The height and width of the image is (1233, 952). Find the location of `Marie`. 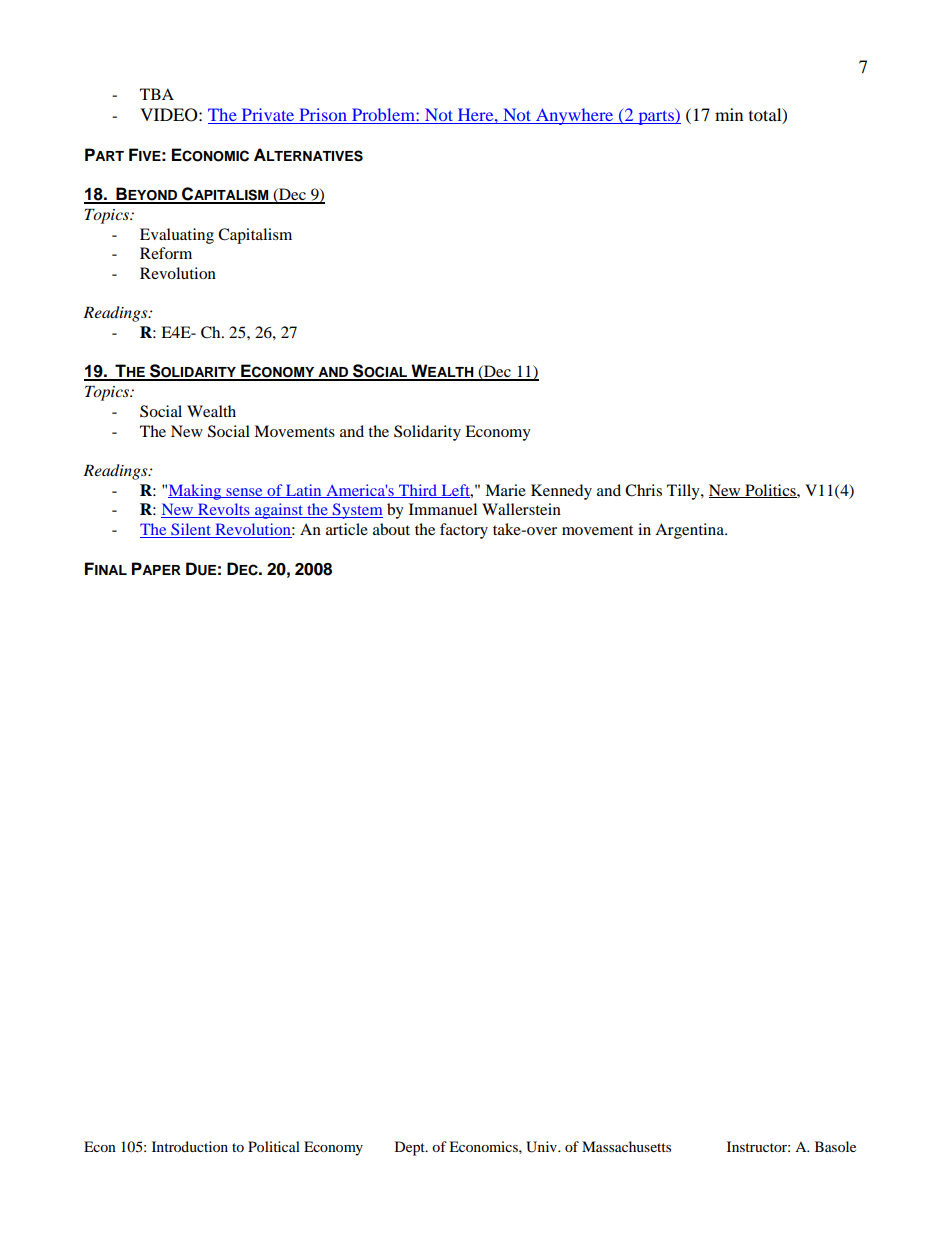

Marie is located at coordinates (505, 490).
